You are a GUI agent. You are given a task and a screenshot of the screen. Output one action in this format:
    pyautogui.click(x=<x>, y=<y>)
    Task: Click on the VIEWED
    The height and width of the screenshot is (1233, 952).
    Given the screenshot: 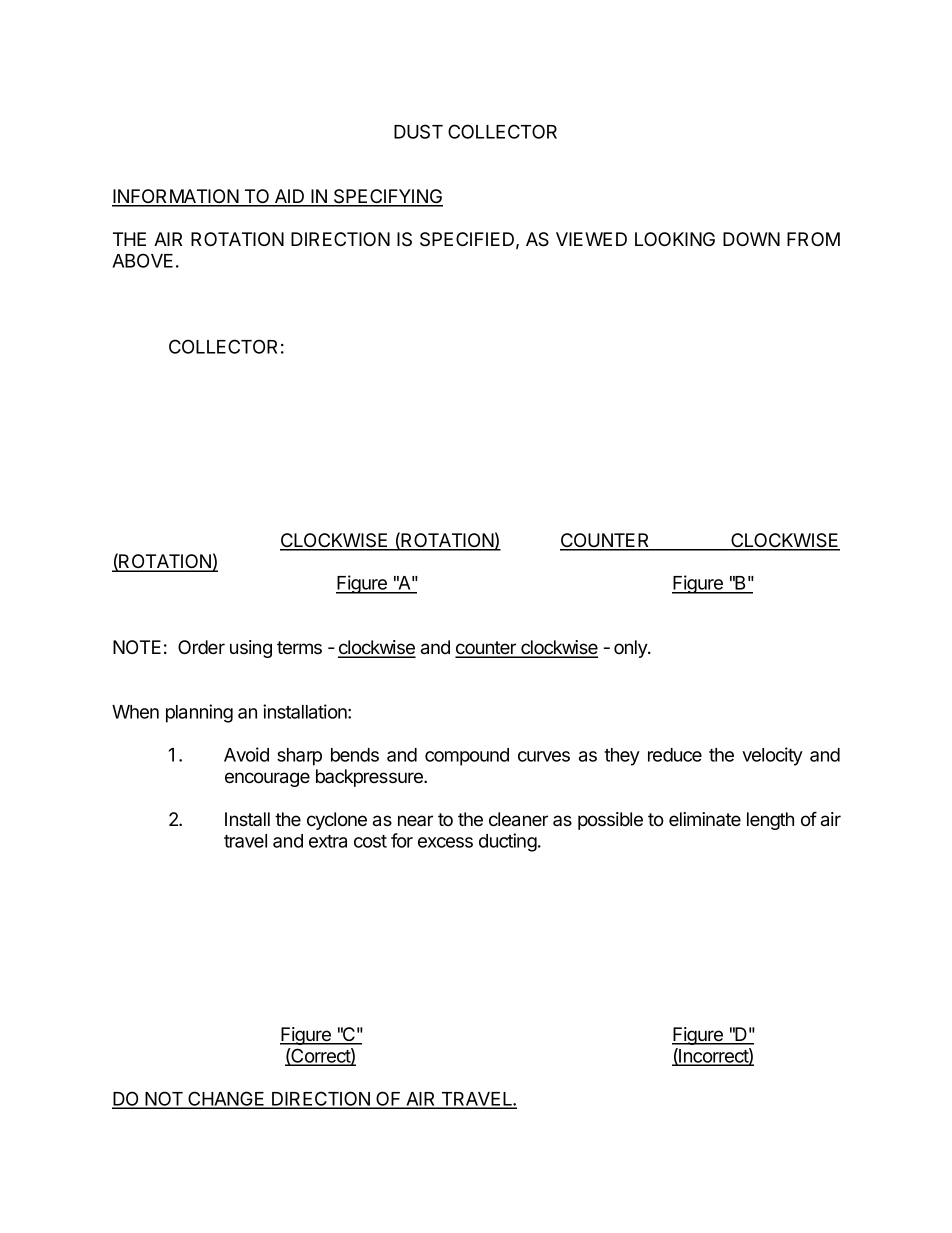 What is the action you would take?
    pyautogui.click(x=591, y=239)
